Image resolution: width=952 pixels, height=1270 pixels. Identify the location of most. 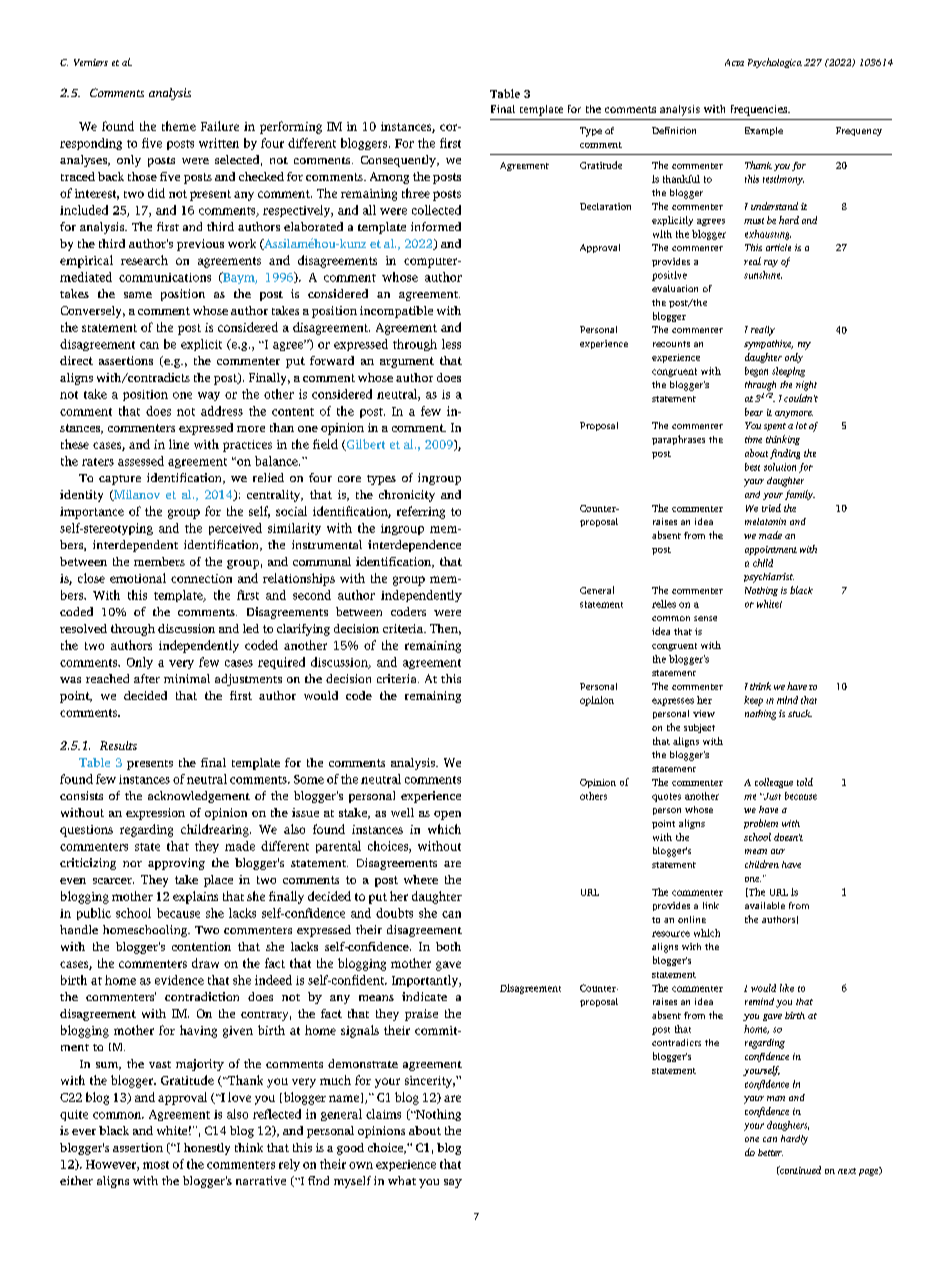
(156, 1165).
